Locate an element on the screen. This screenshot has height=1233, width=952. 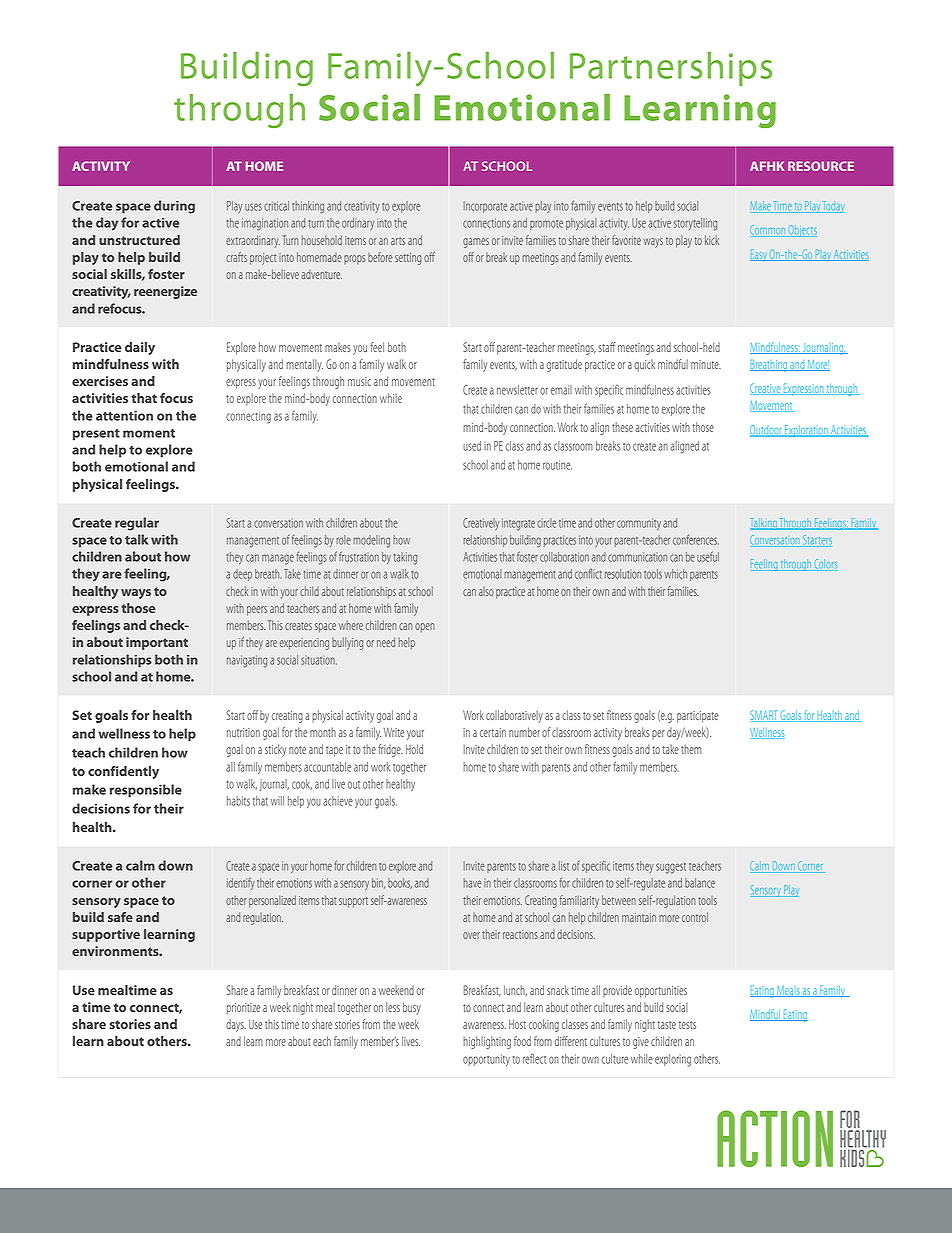
Partnerships is located at coordinates (671, 69).
